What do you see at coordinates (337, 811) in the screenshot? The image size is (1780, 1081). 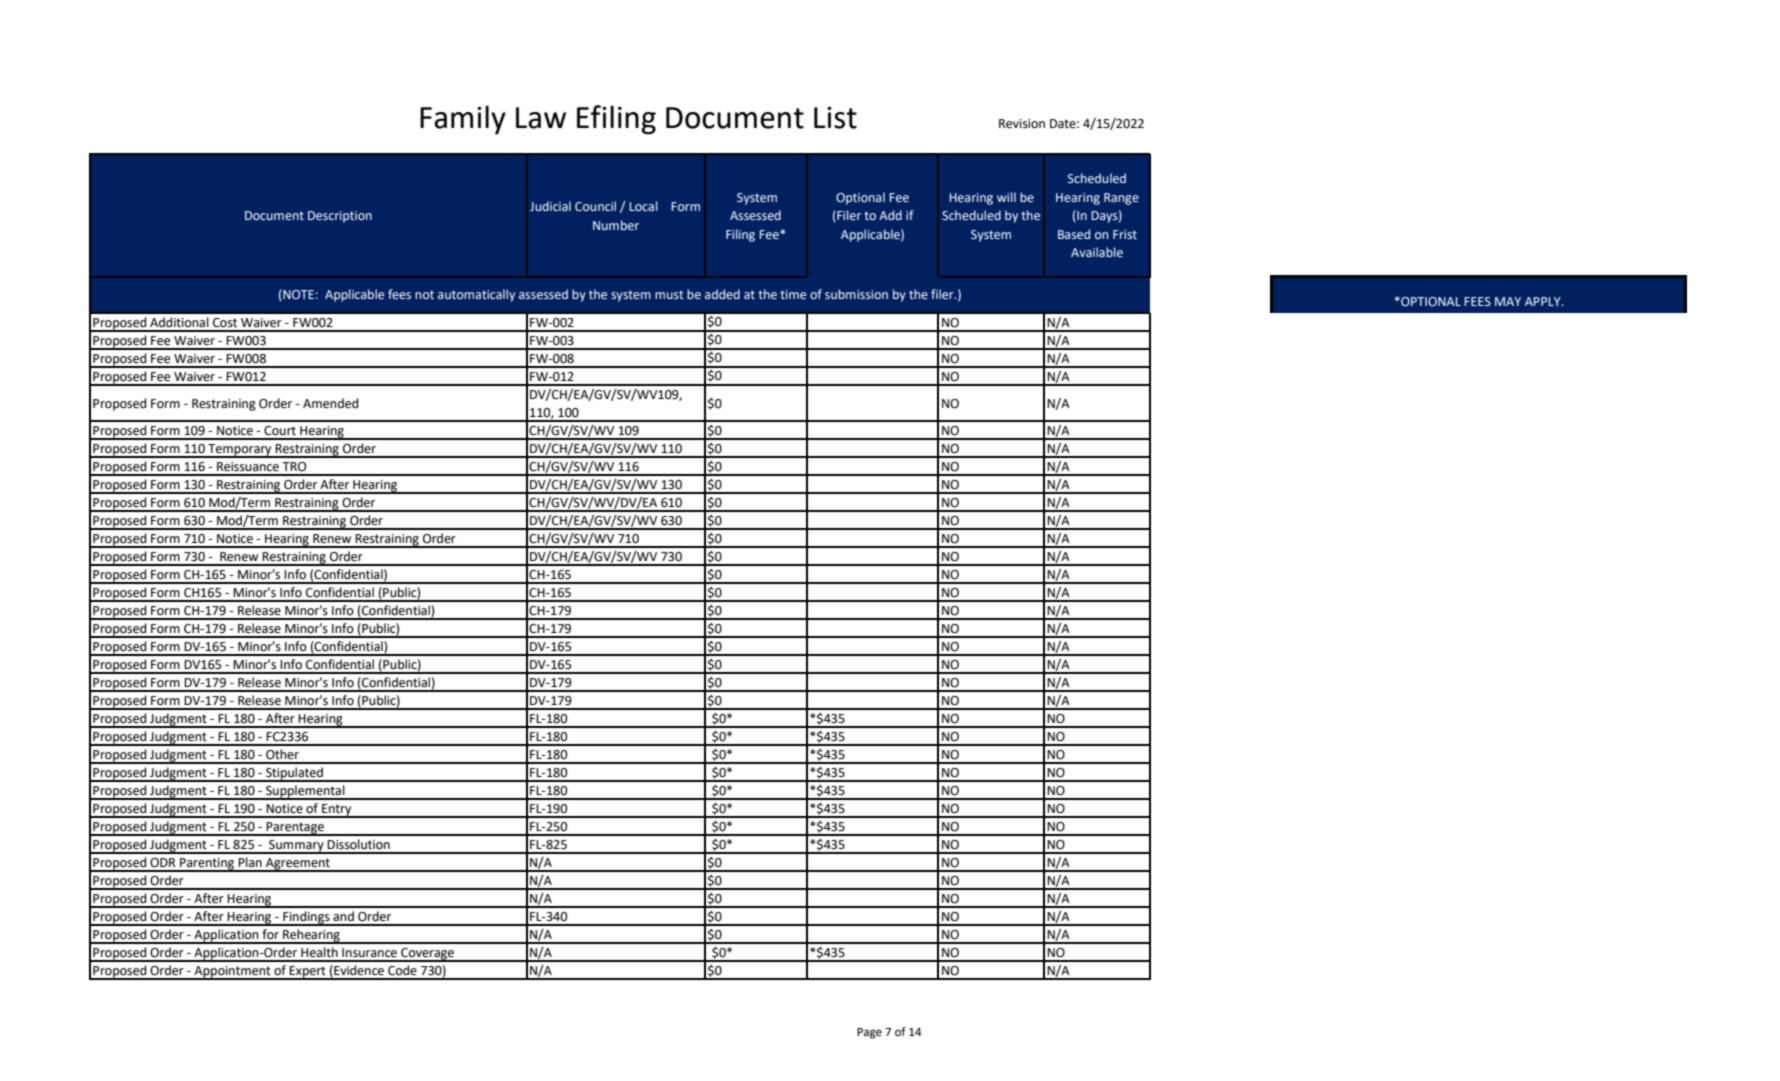 I see `Entry` at bounding box center [337, 811].
